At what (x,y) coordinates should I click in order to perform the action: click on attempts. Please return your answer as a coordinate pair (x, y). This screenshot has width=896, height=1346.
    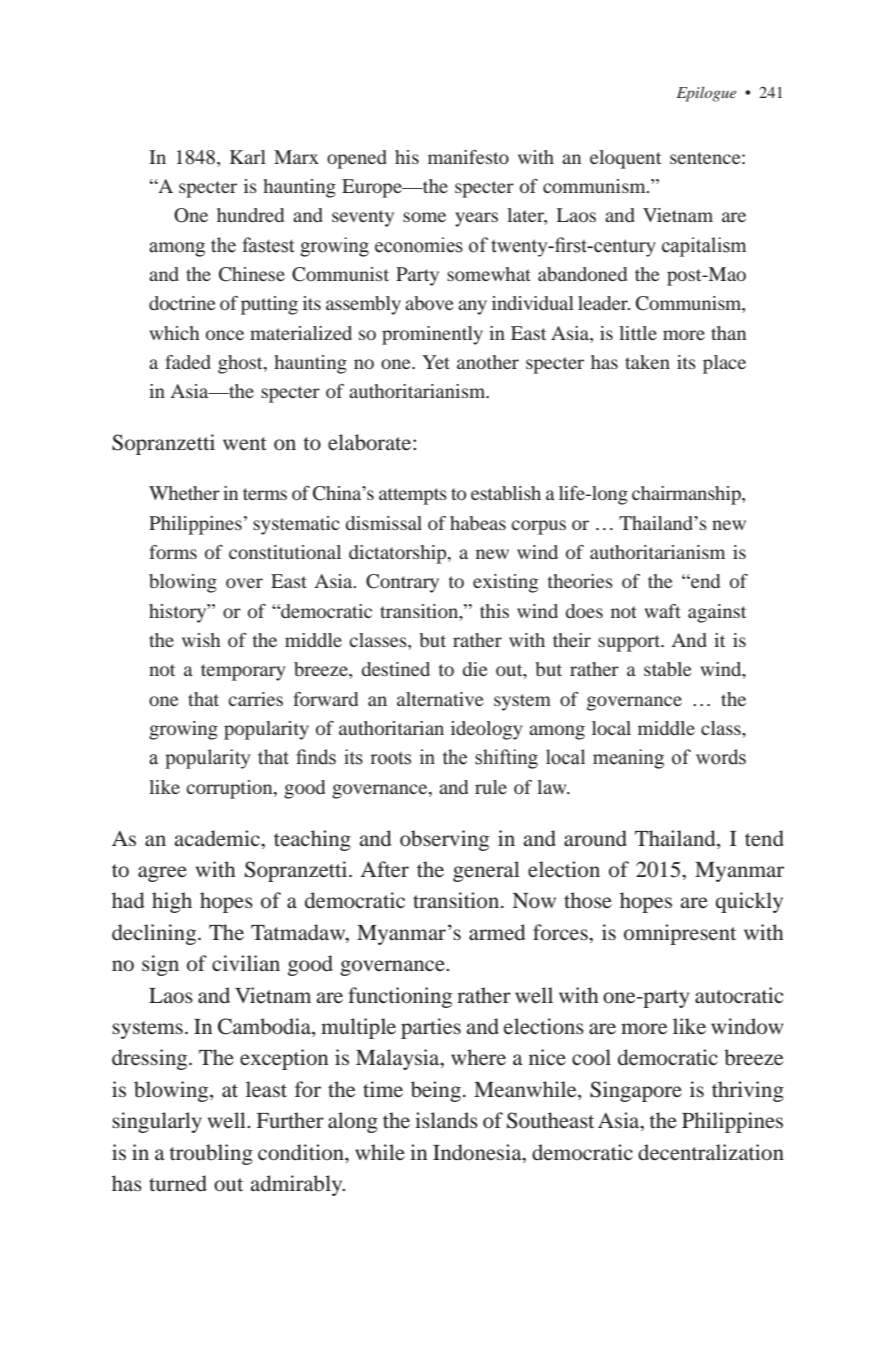
    Looking at the image, I should click on (413, 496).
